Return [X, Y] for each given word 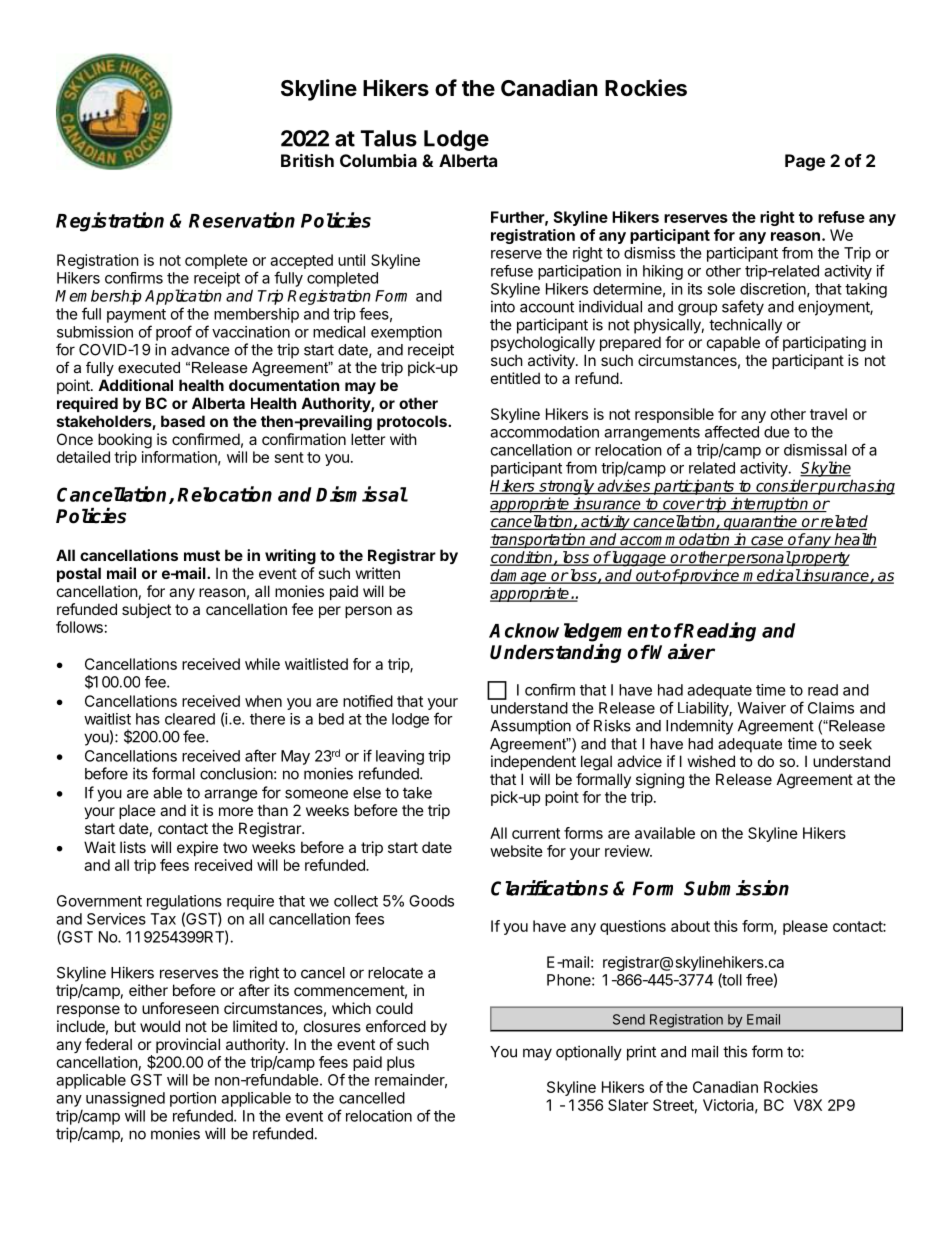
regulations [184, 902]
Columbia [378, 160]
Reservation [242, 220]
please [805, 927]
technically [745, 326]
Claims [831, 708]
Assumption [530, 727]
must [202, 555]
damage [519, 577]
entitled [515, 378]
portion [193, 1099]
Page [805, 162]
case [767, 542]
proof [174, 333]
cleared [190, 719]
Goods [431, 901]
